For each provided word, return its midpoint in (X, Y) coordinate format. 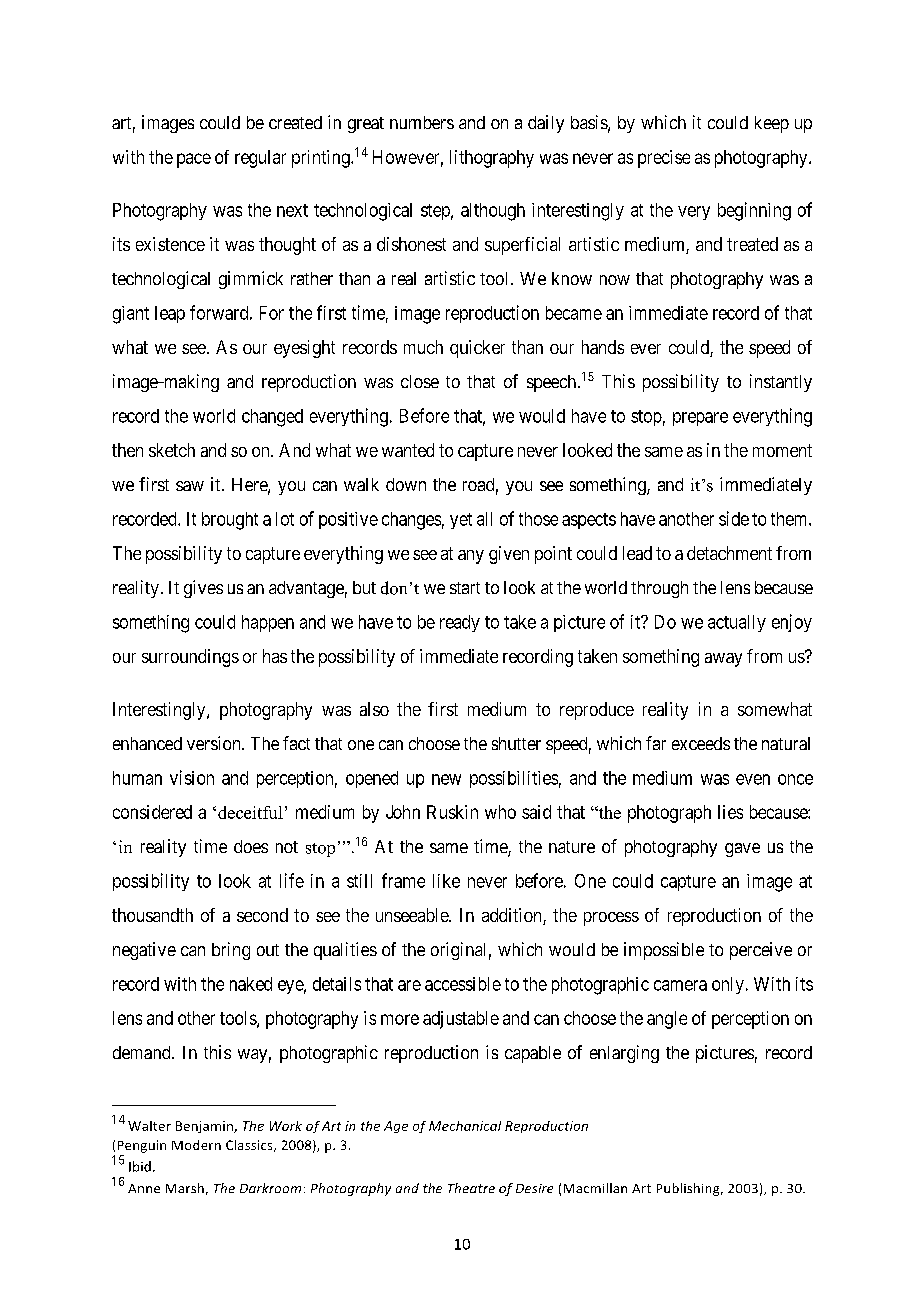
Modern (196, 1145)
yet (461, 521)
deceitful (250, 812)
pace (194, 160)
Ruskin (452, 812)
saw (190, 486)
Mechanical (465, 1126)
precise (664, 159)
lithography (492, 159)
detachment (729, 553)
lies (730, 812)
